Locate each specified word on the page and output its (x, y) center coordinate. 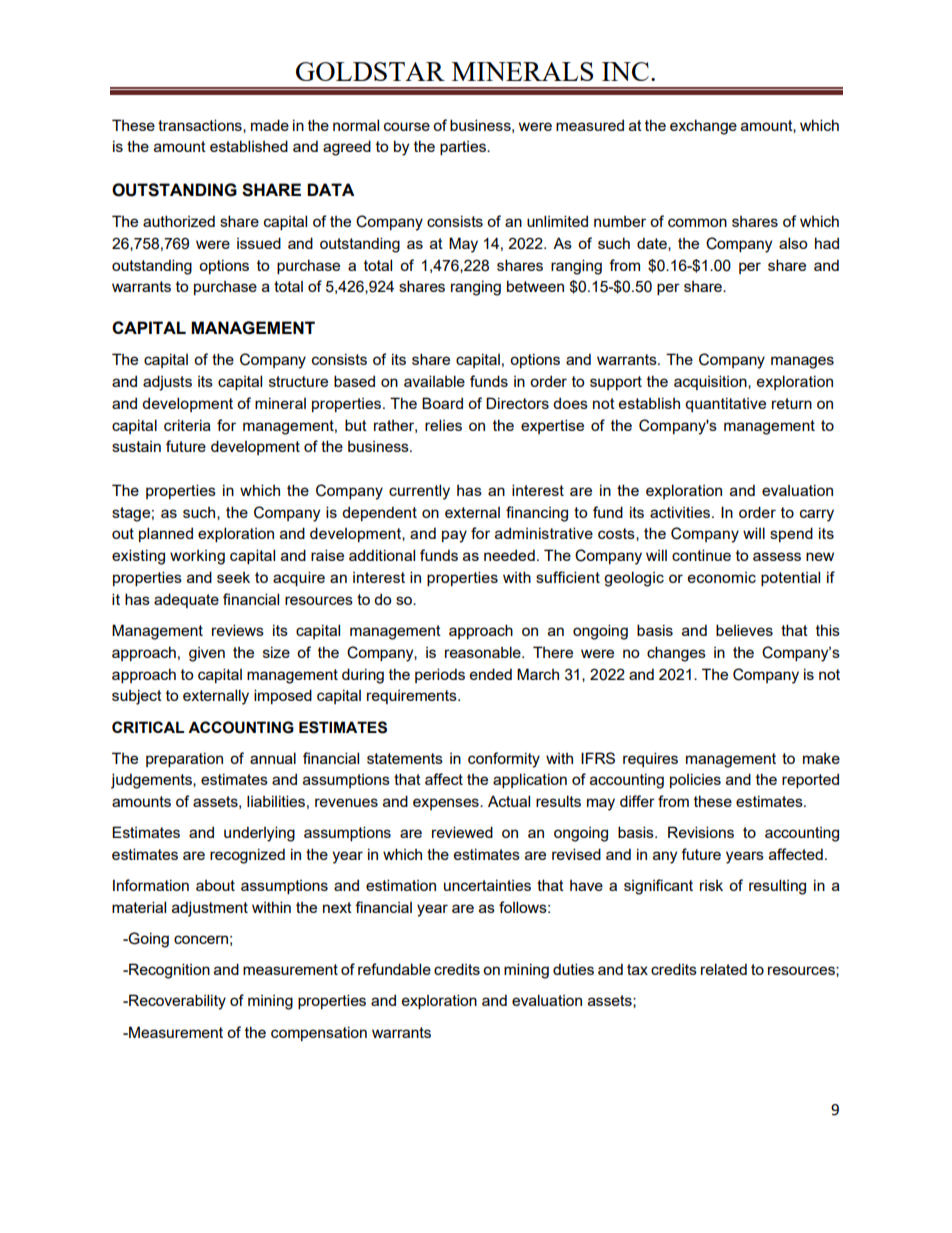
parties (464, 148)
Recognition (168, 971)
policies (695, 780)
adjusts (167, 383)
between (535, 286)
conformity (504, 760)
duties (573, 969)
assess (777, 556)
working (197, 557)
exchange (703, 127)
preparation (184, 759)
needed (509, 555)
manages (802, 362)
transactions (201, 126)
